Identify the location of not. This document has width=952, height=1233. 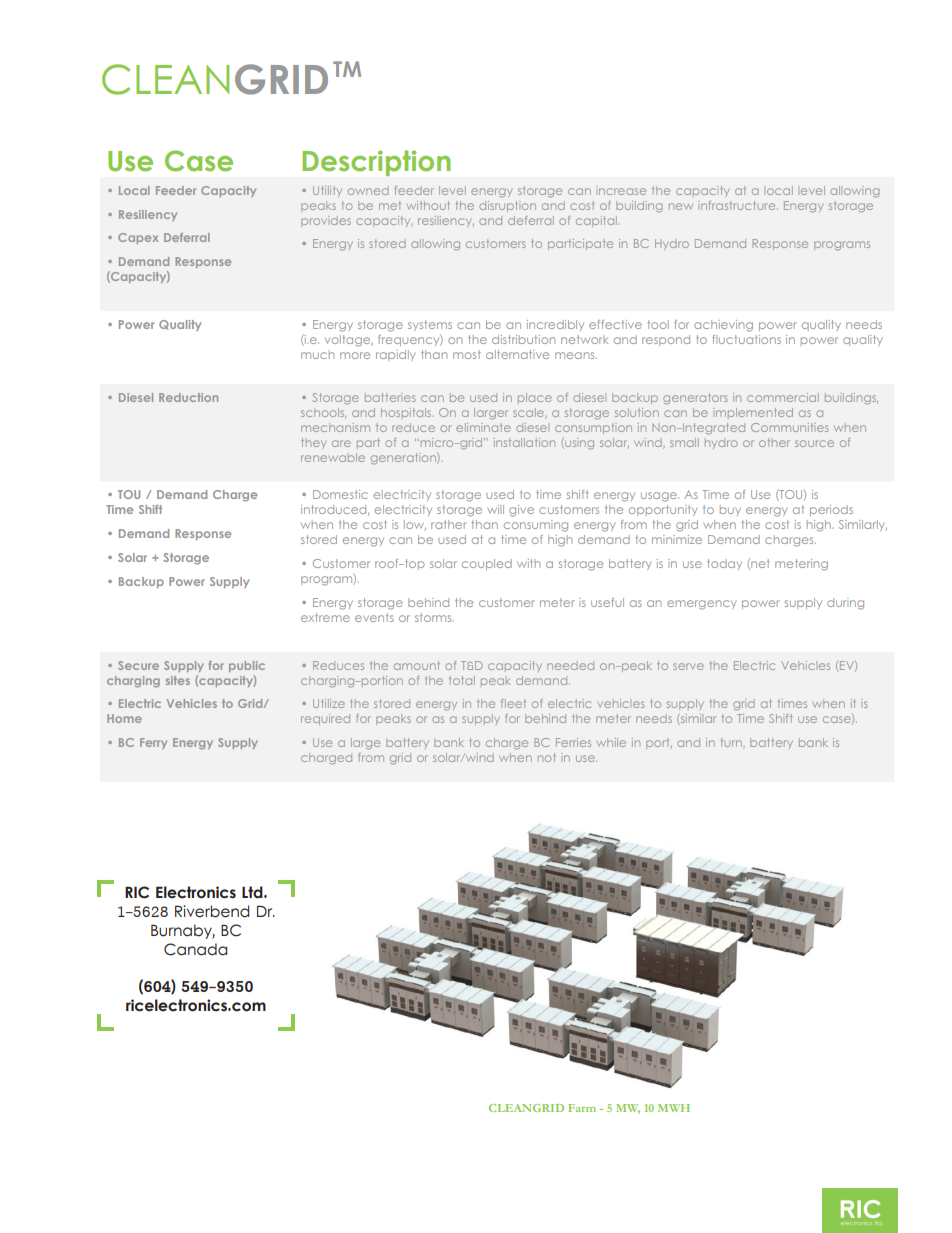
(547, 757).
